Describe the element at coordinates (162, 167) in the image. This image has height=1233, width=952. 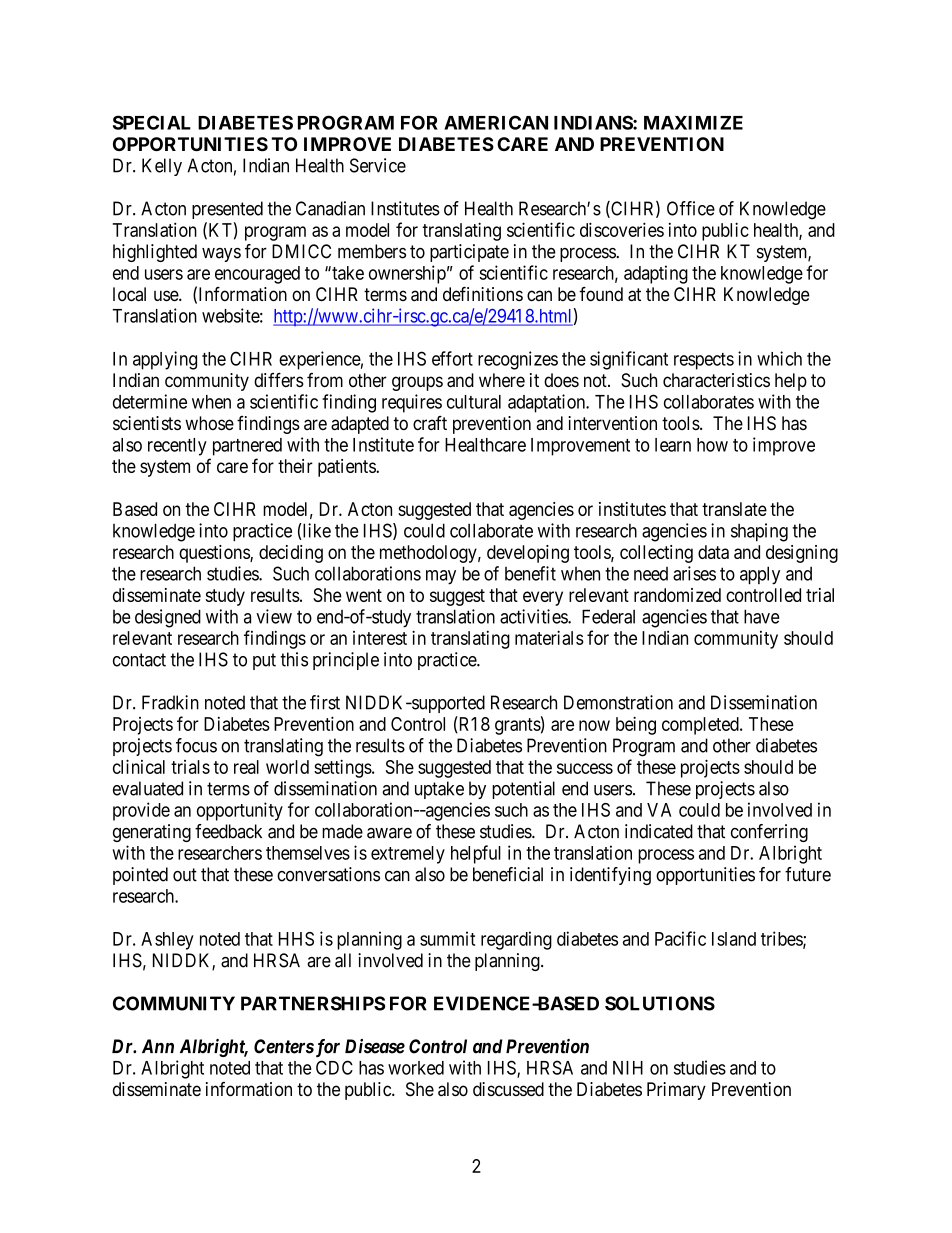
I see `Kelly` at that location.
